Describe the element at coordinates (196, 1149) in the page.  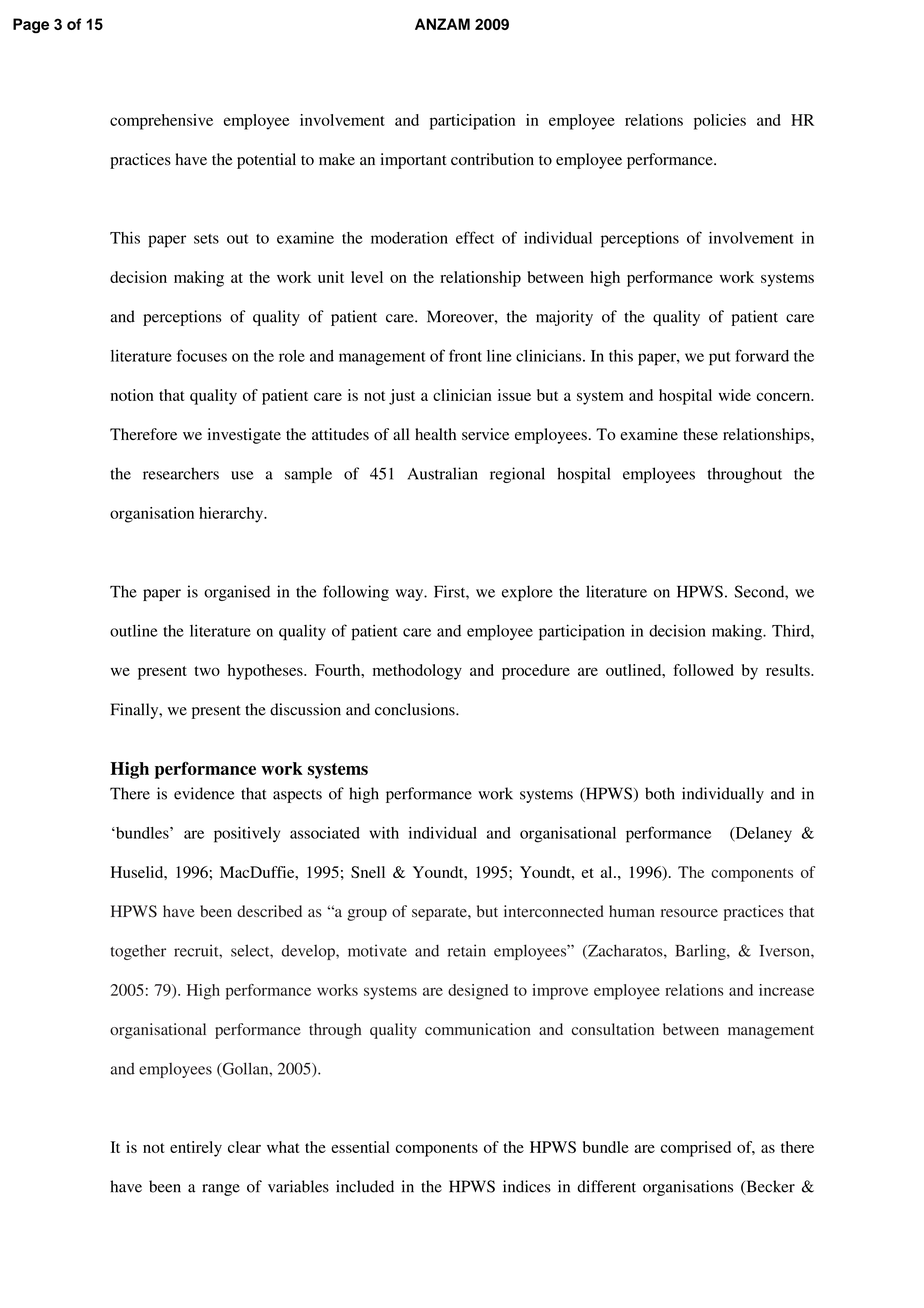
I see `entirely` at that location.
